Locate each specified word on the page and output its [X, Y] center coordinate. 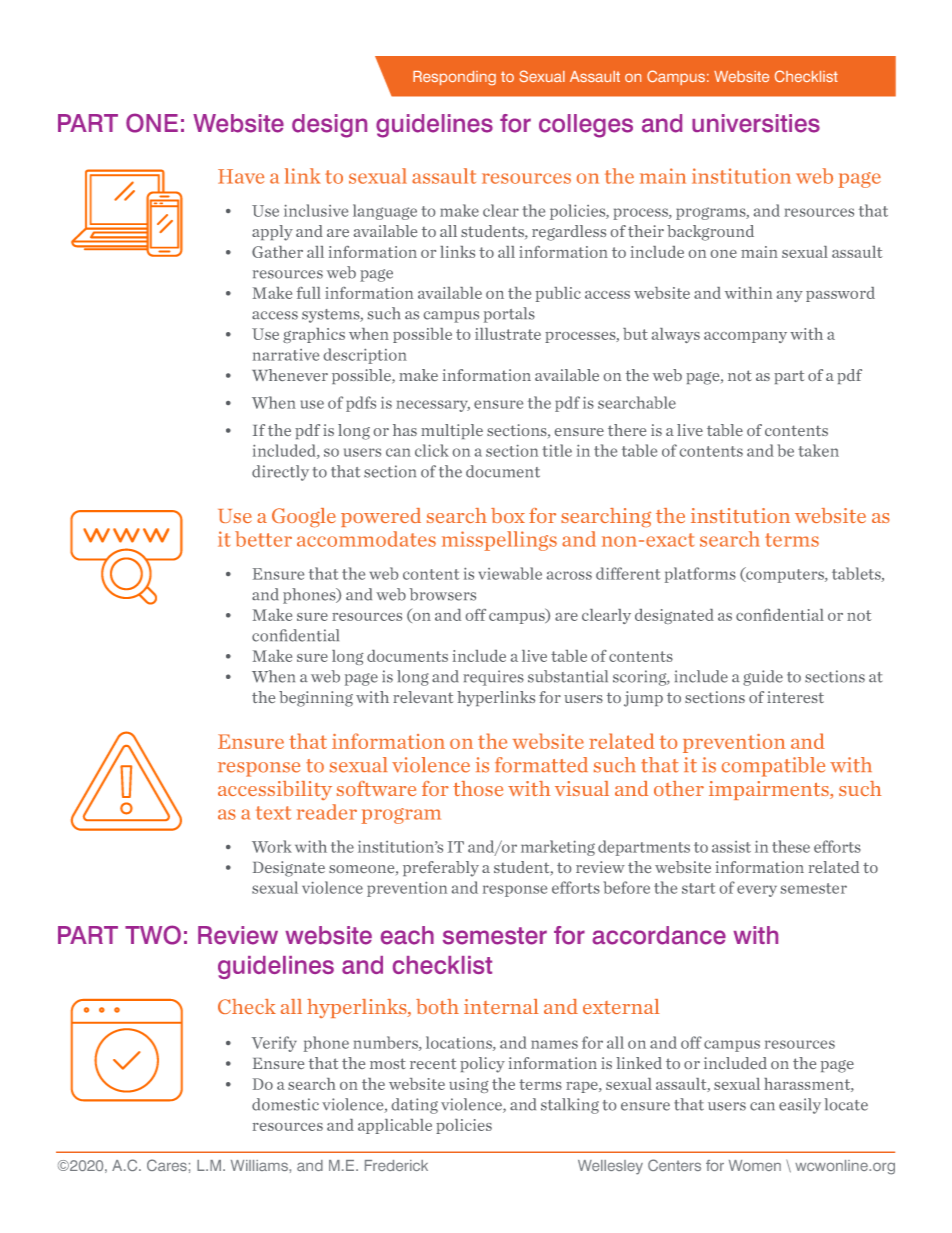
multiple [452, 431]
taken [818, 450]
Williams [260, 1165]
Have [241, 176]
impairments [770, 790]
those [478, 788]
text [273, 813]
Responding [454, 78]
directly [280, 473]
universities [756, 123]
